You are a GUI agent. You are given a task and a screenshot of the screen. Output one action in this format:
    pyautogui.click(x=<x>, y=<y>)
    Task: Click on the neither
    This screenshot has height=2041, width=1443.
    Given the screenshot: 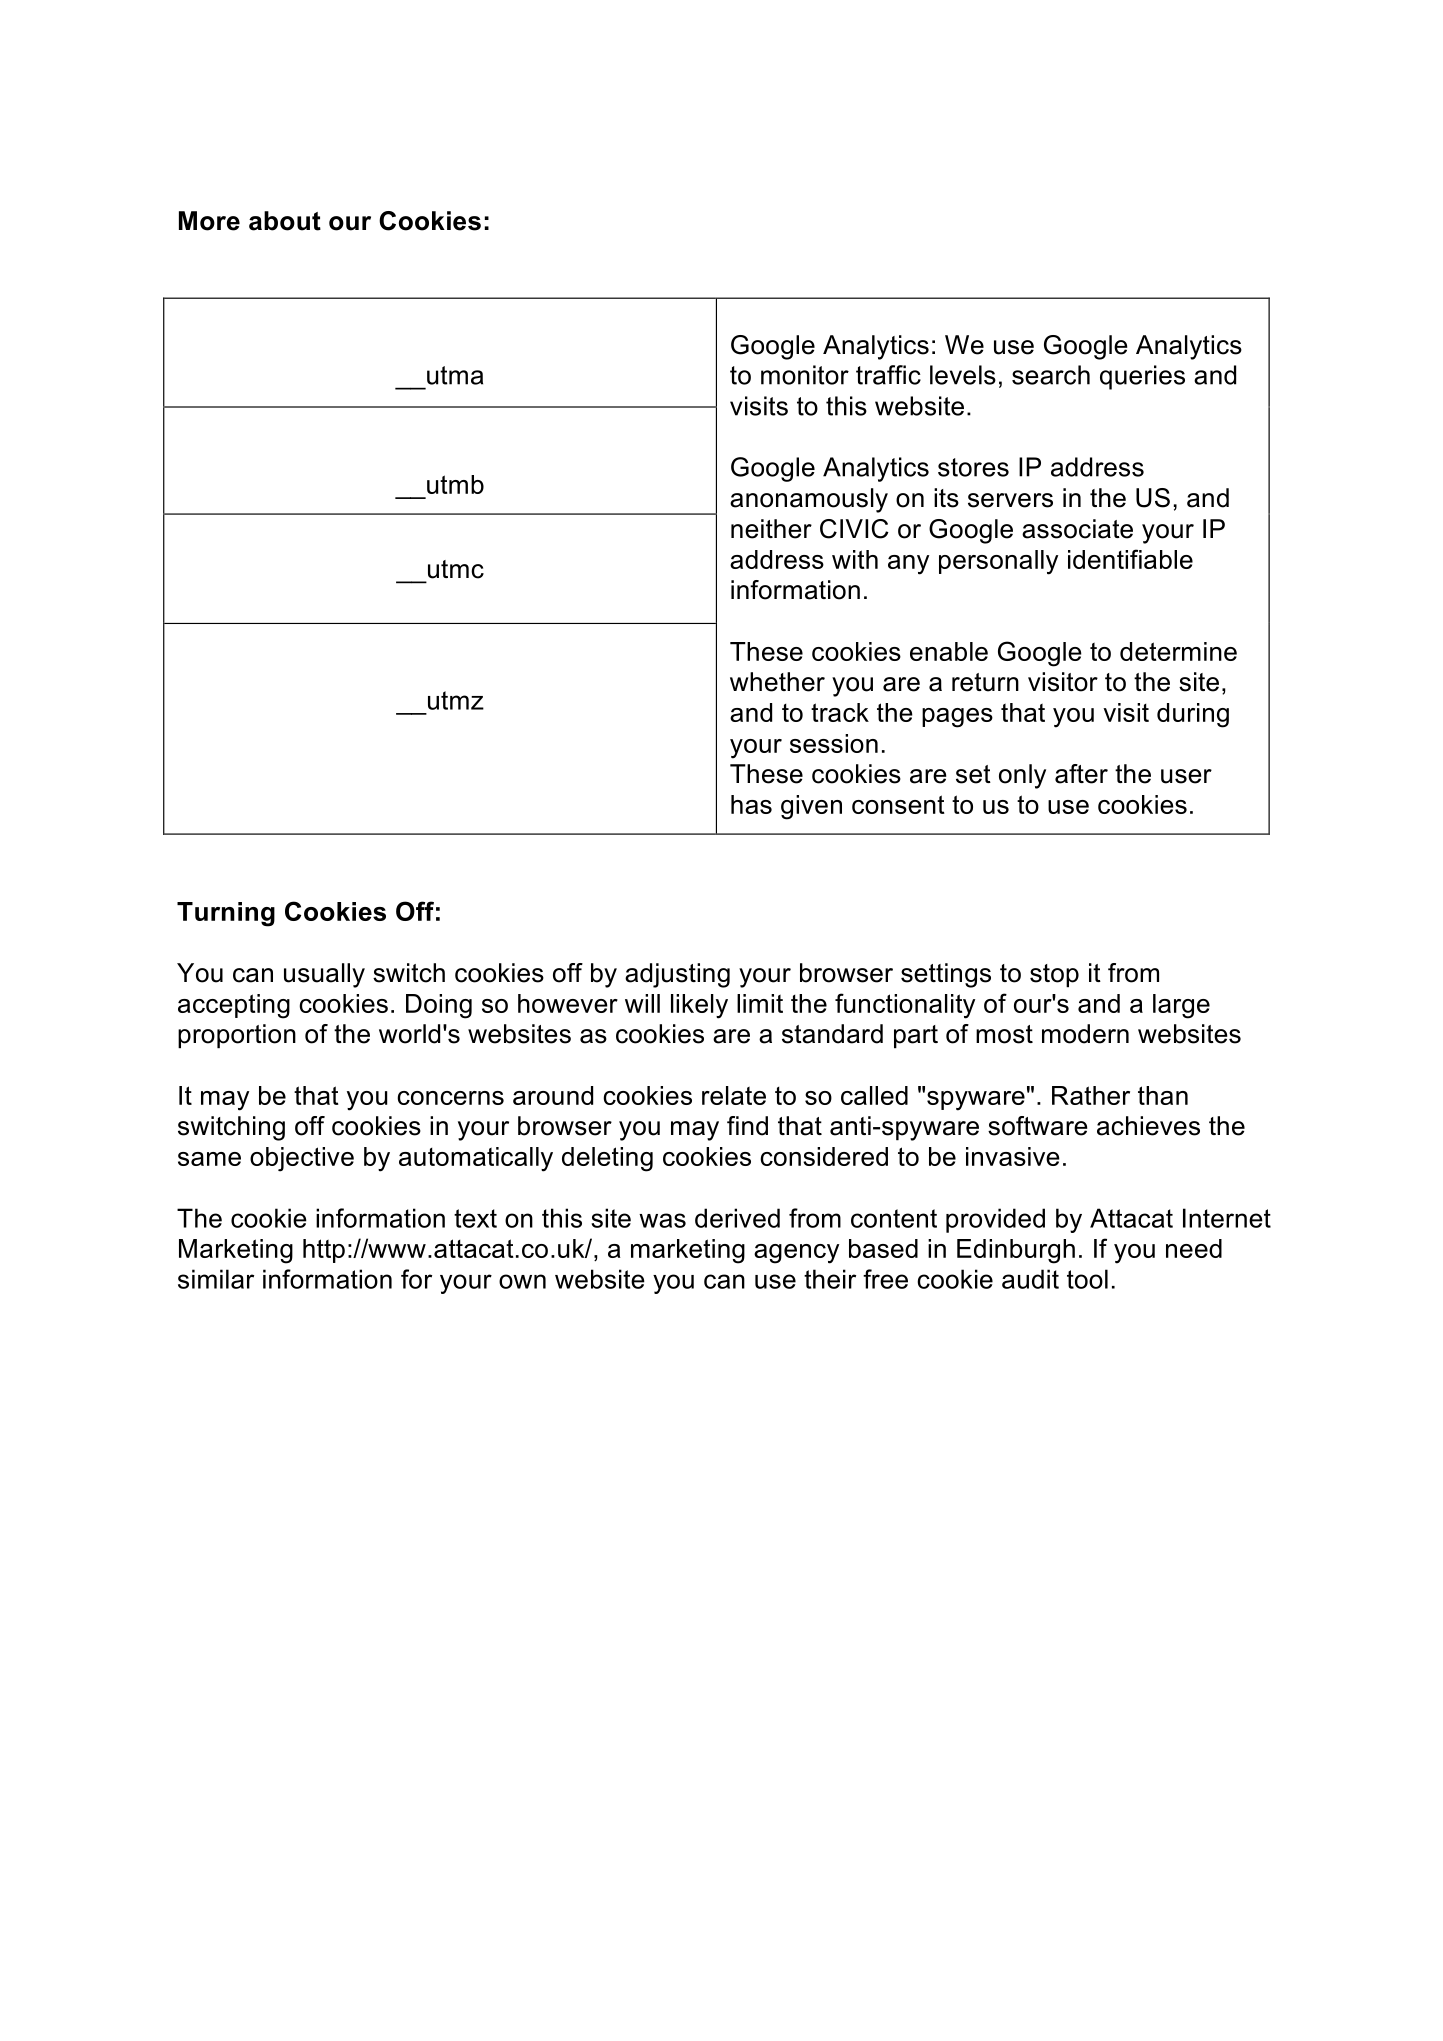 What is the action you would take?
    pyautogui.click(x=771, y=529)
